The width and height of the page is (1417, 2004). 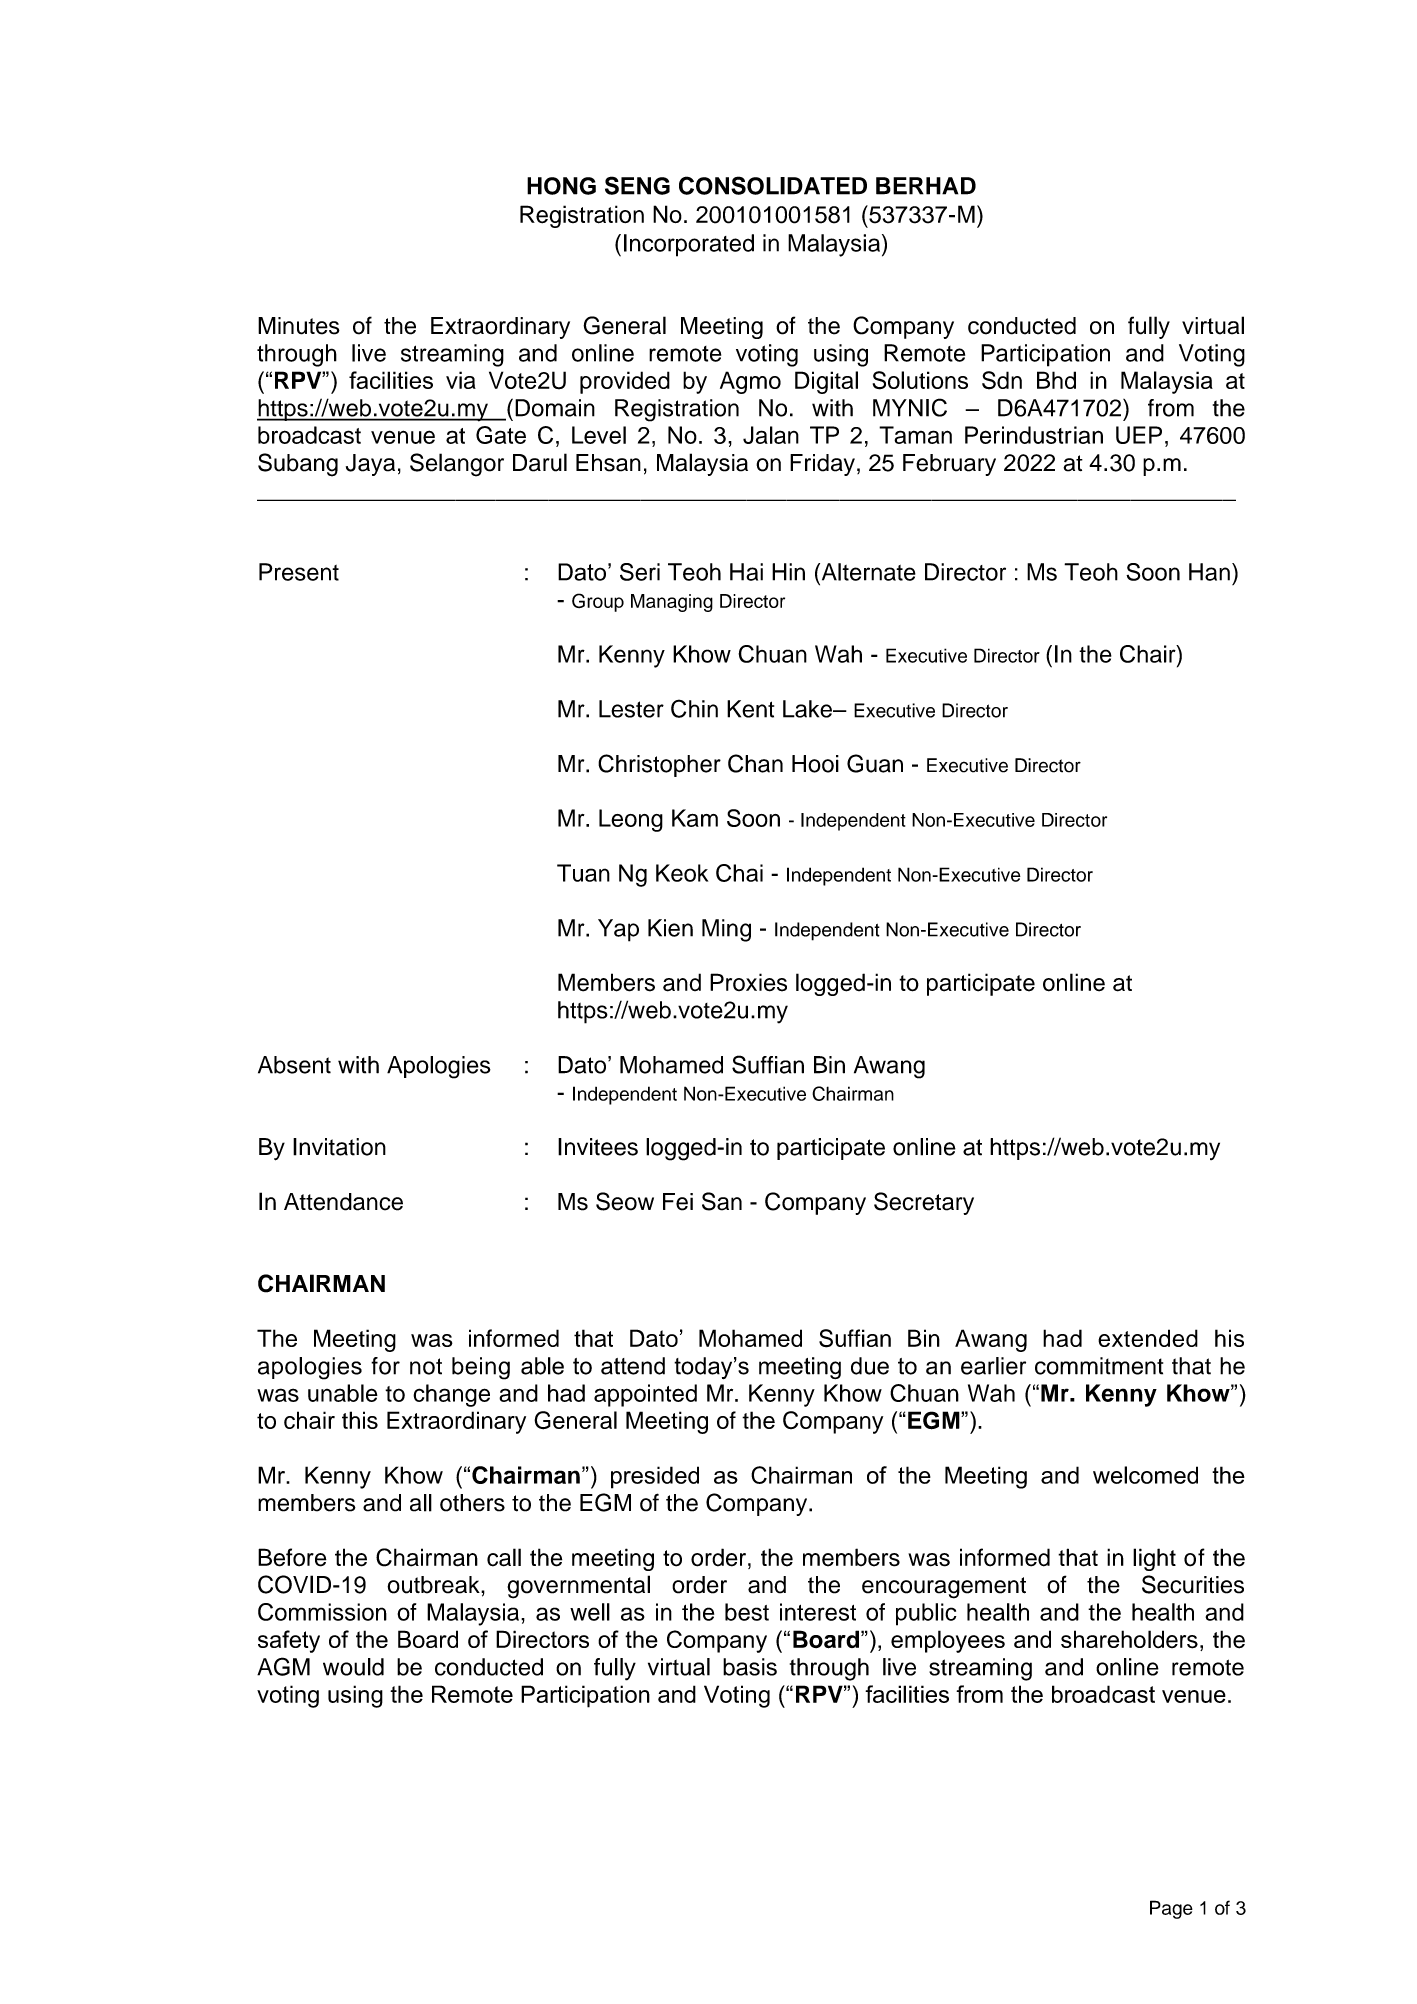 I want to click on Page, so click(x=1171, y=1909).
